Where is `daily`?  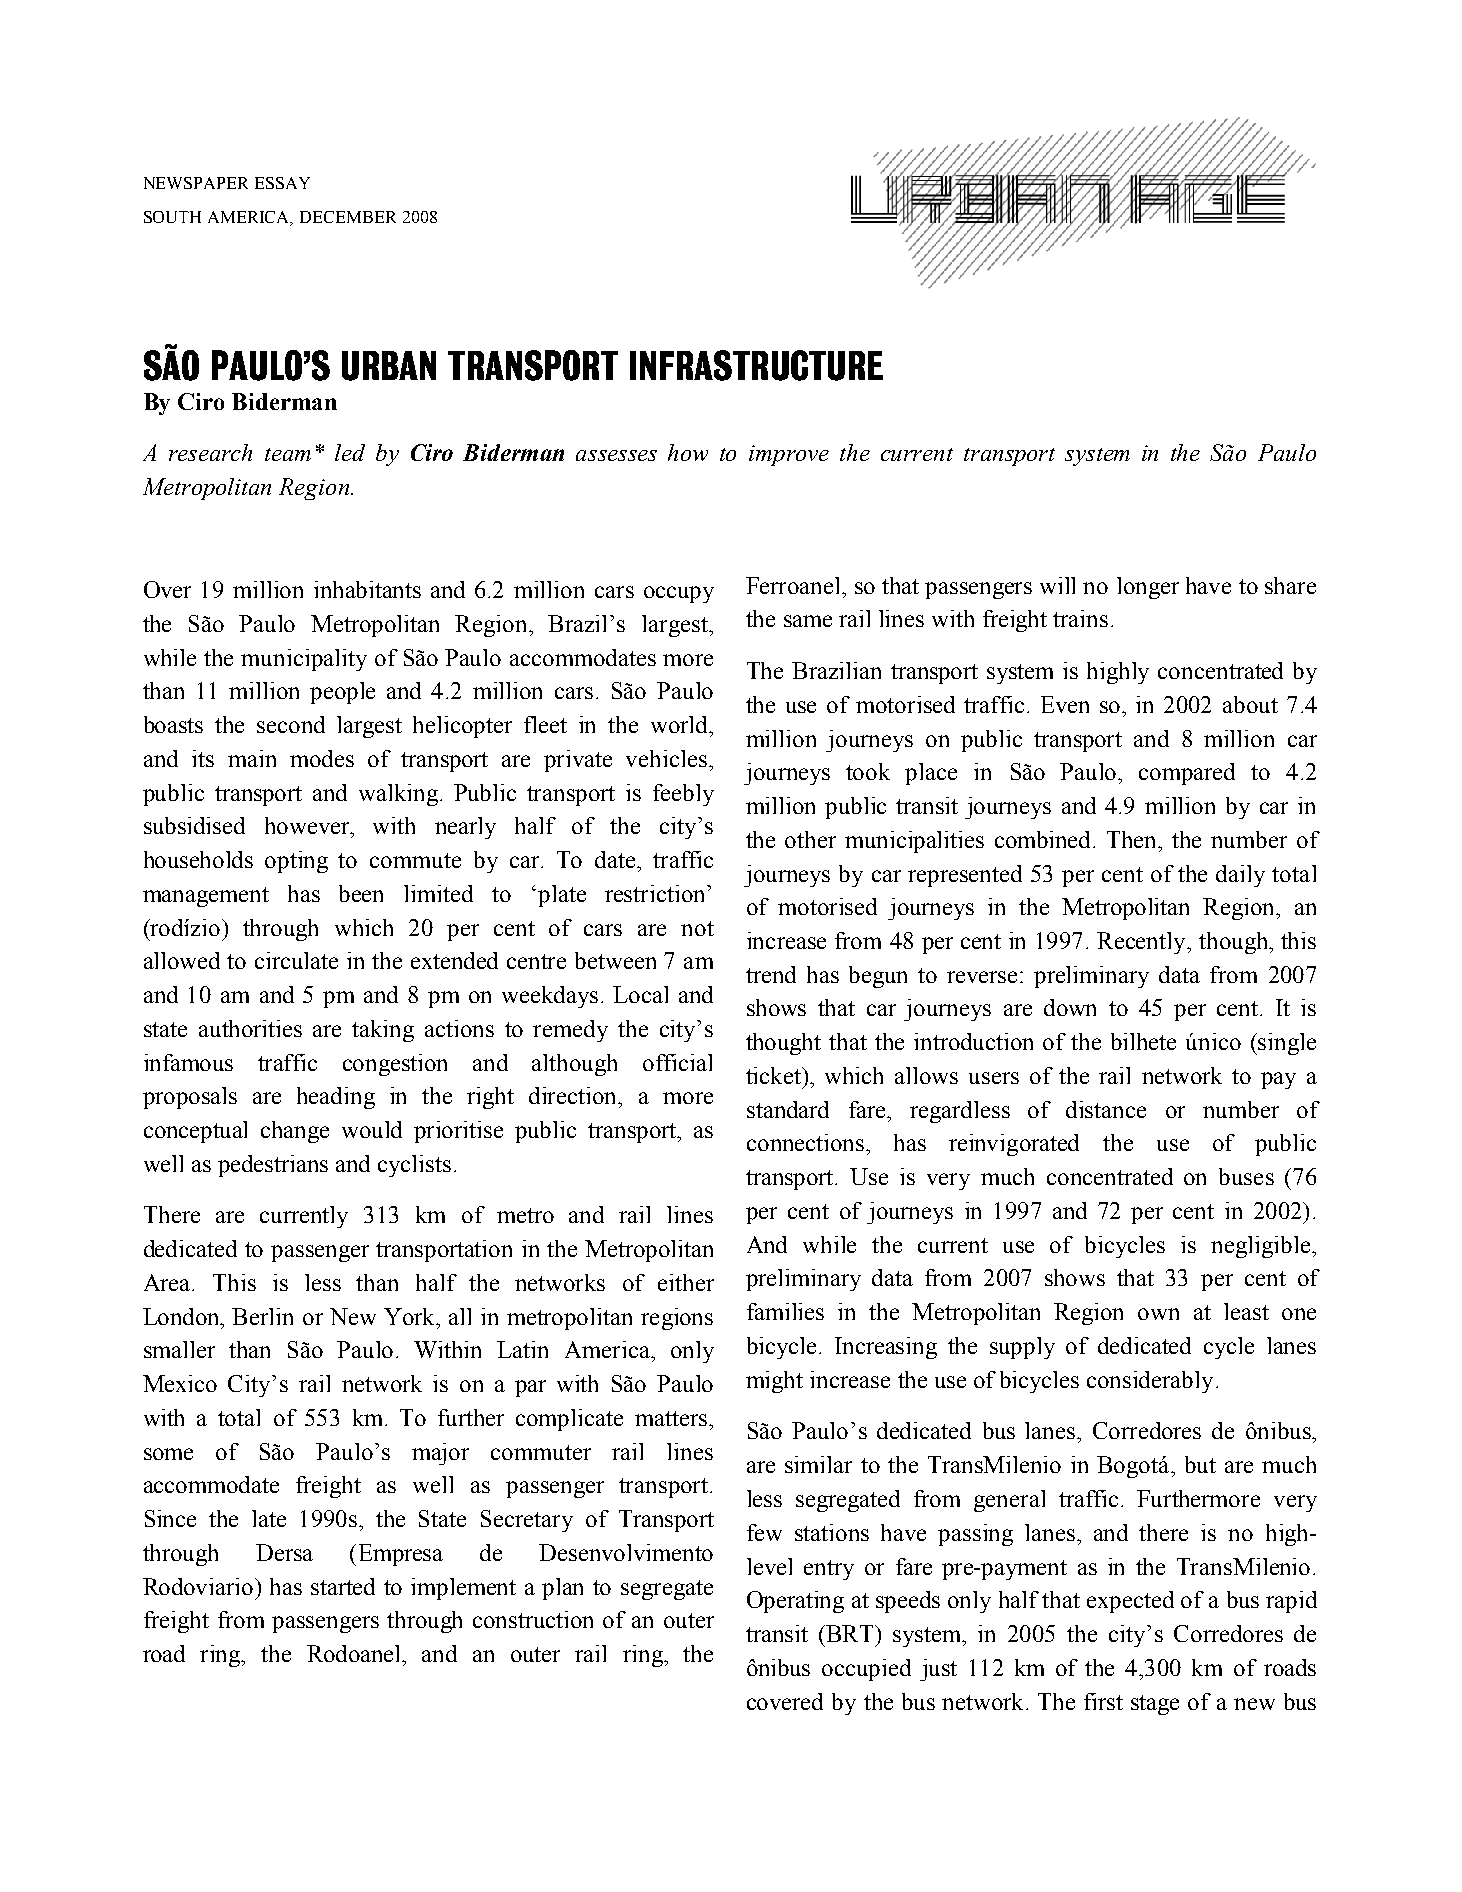 daily is located at coordinates (1240, 876).
